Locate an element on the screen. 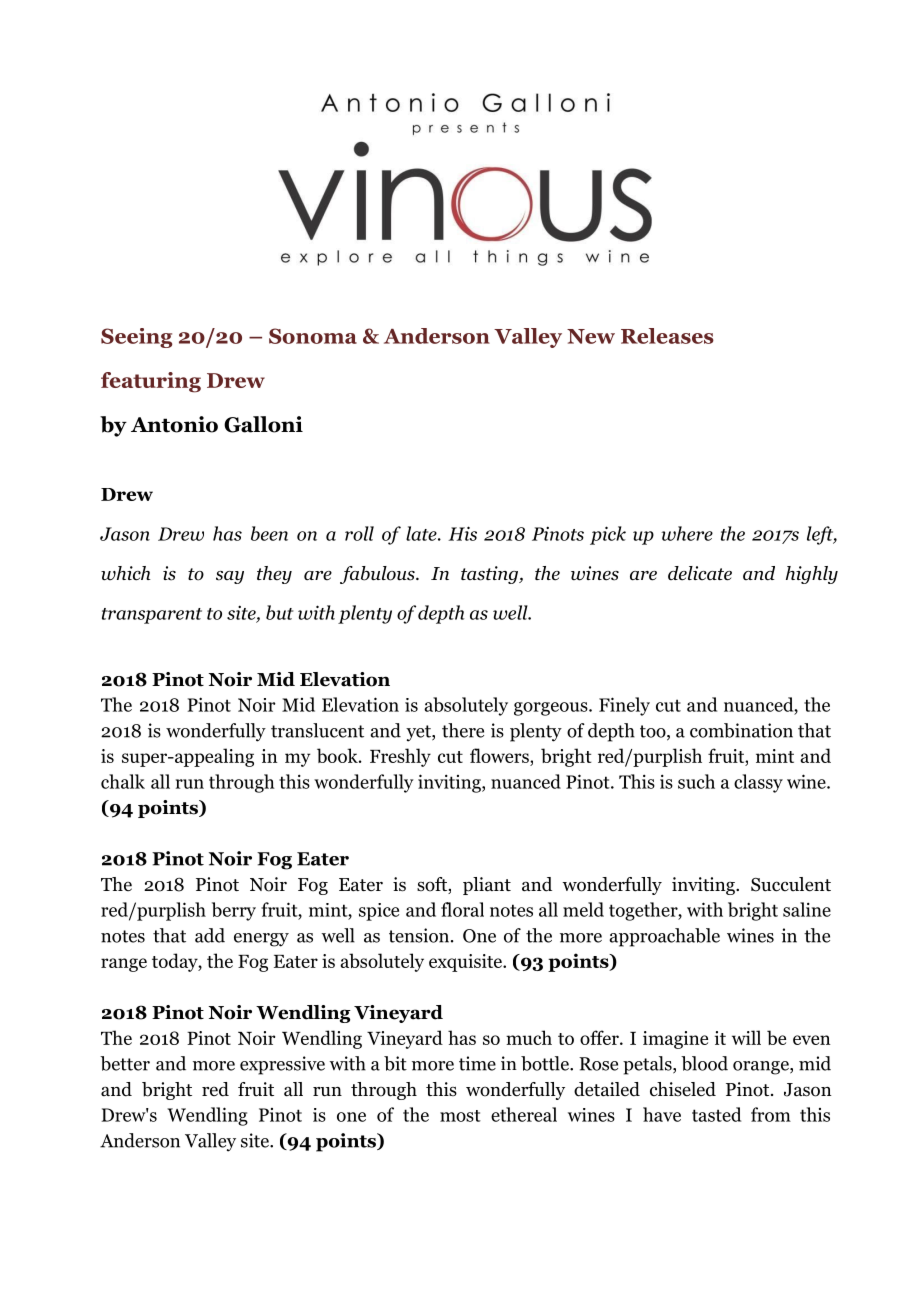 This screenshot has width=924, height=1308. transparent is located at coordinates (152, 616).
